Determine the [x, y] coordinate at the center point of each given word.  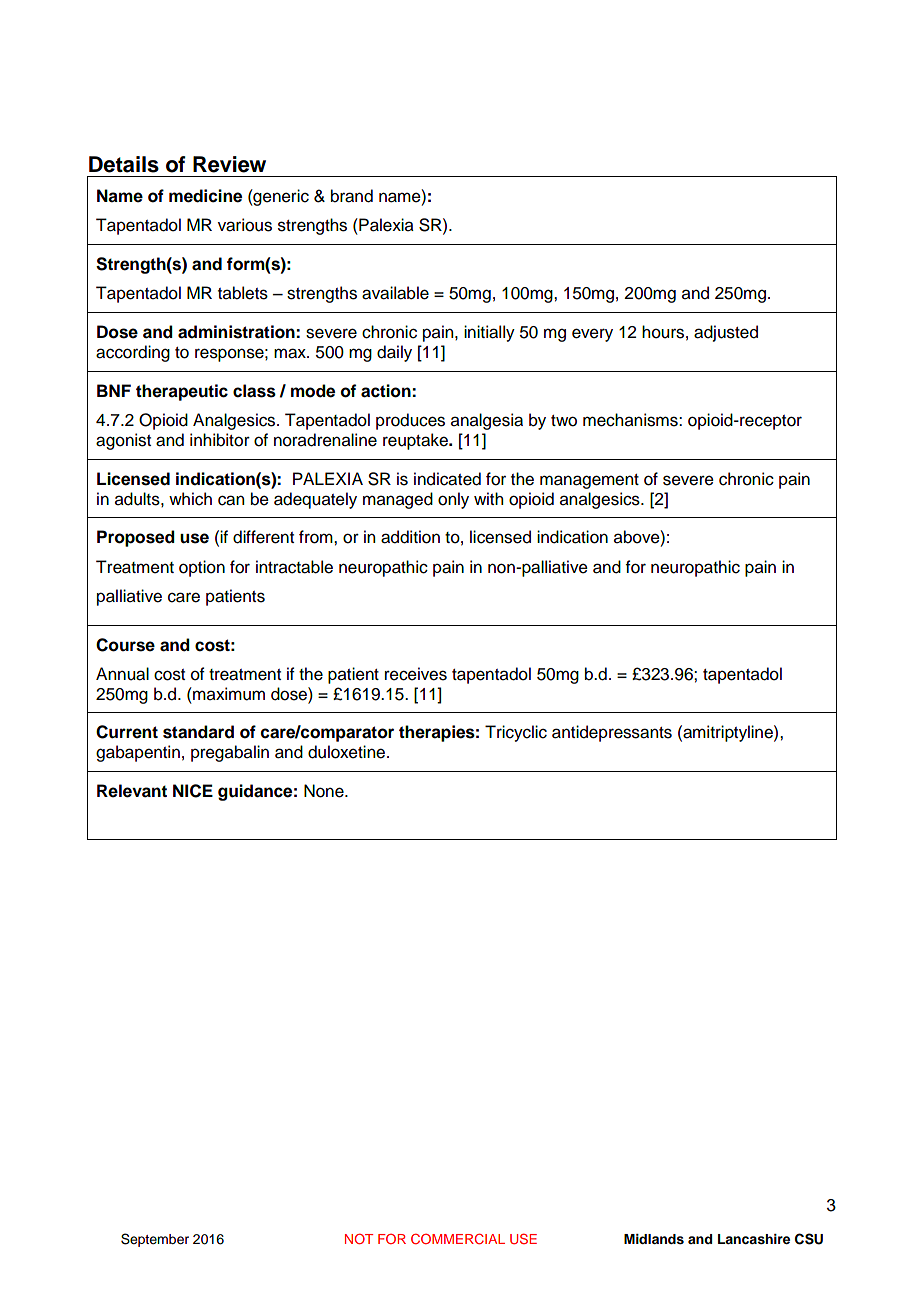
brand [352, 196]
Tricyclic [516, 733]
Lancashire [754, 1239]
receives [416, 674]
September [155, 1240]
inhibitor [220, 440]
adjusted [726, 333]
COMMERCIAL [458, 1238]
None [325, 791]
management [589, 481]
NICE [193, 791]
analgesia [487, 421]
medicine [205, 196]
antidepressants [612, 733]
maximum [228, 694]
